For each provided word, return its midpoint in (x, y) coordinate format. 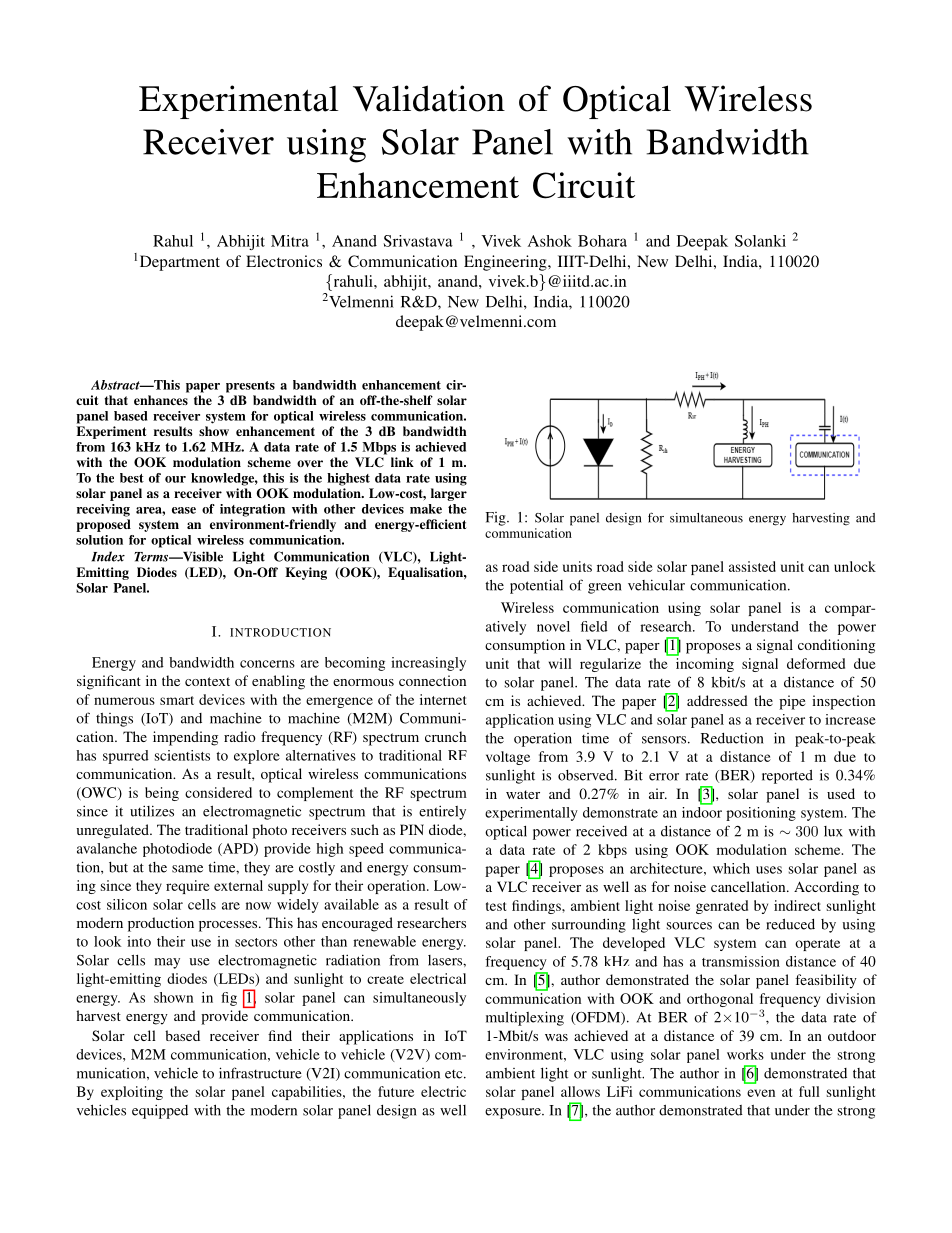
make (426, 509)
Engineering (506, 263)
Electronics (284, 261)
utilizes (152, 811)
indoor (702, 812)
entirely (442, 812)
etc (455, 1074)
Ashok (550, 241)
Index (108, 556)
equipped (160, 1111)
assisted (752, 566)
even (761, 1093)
